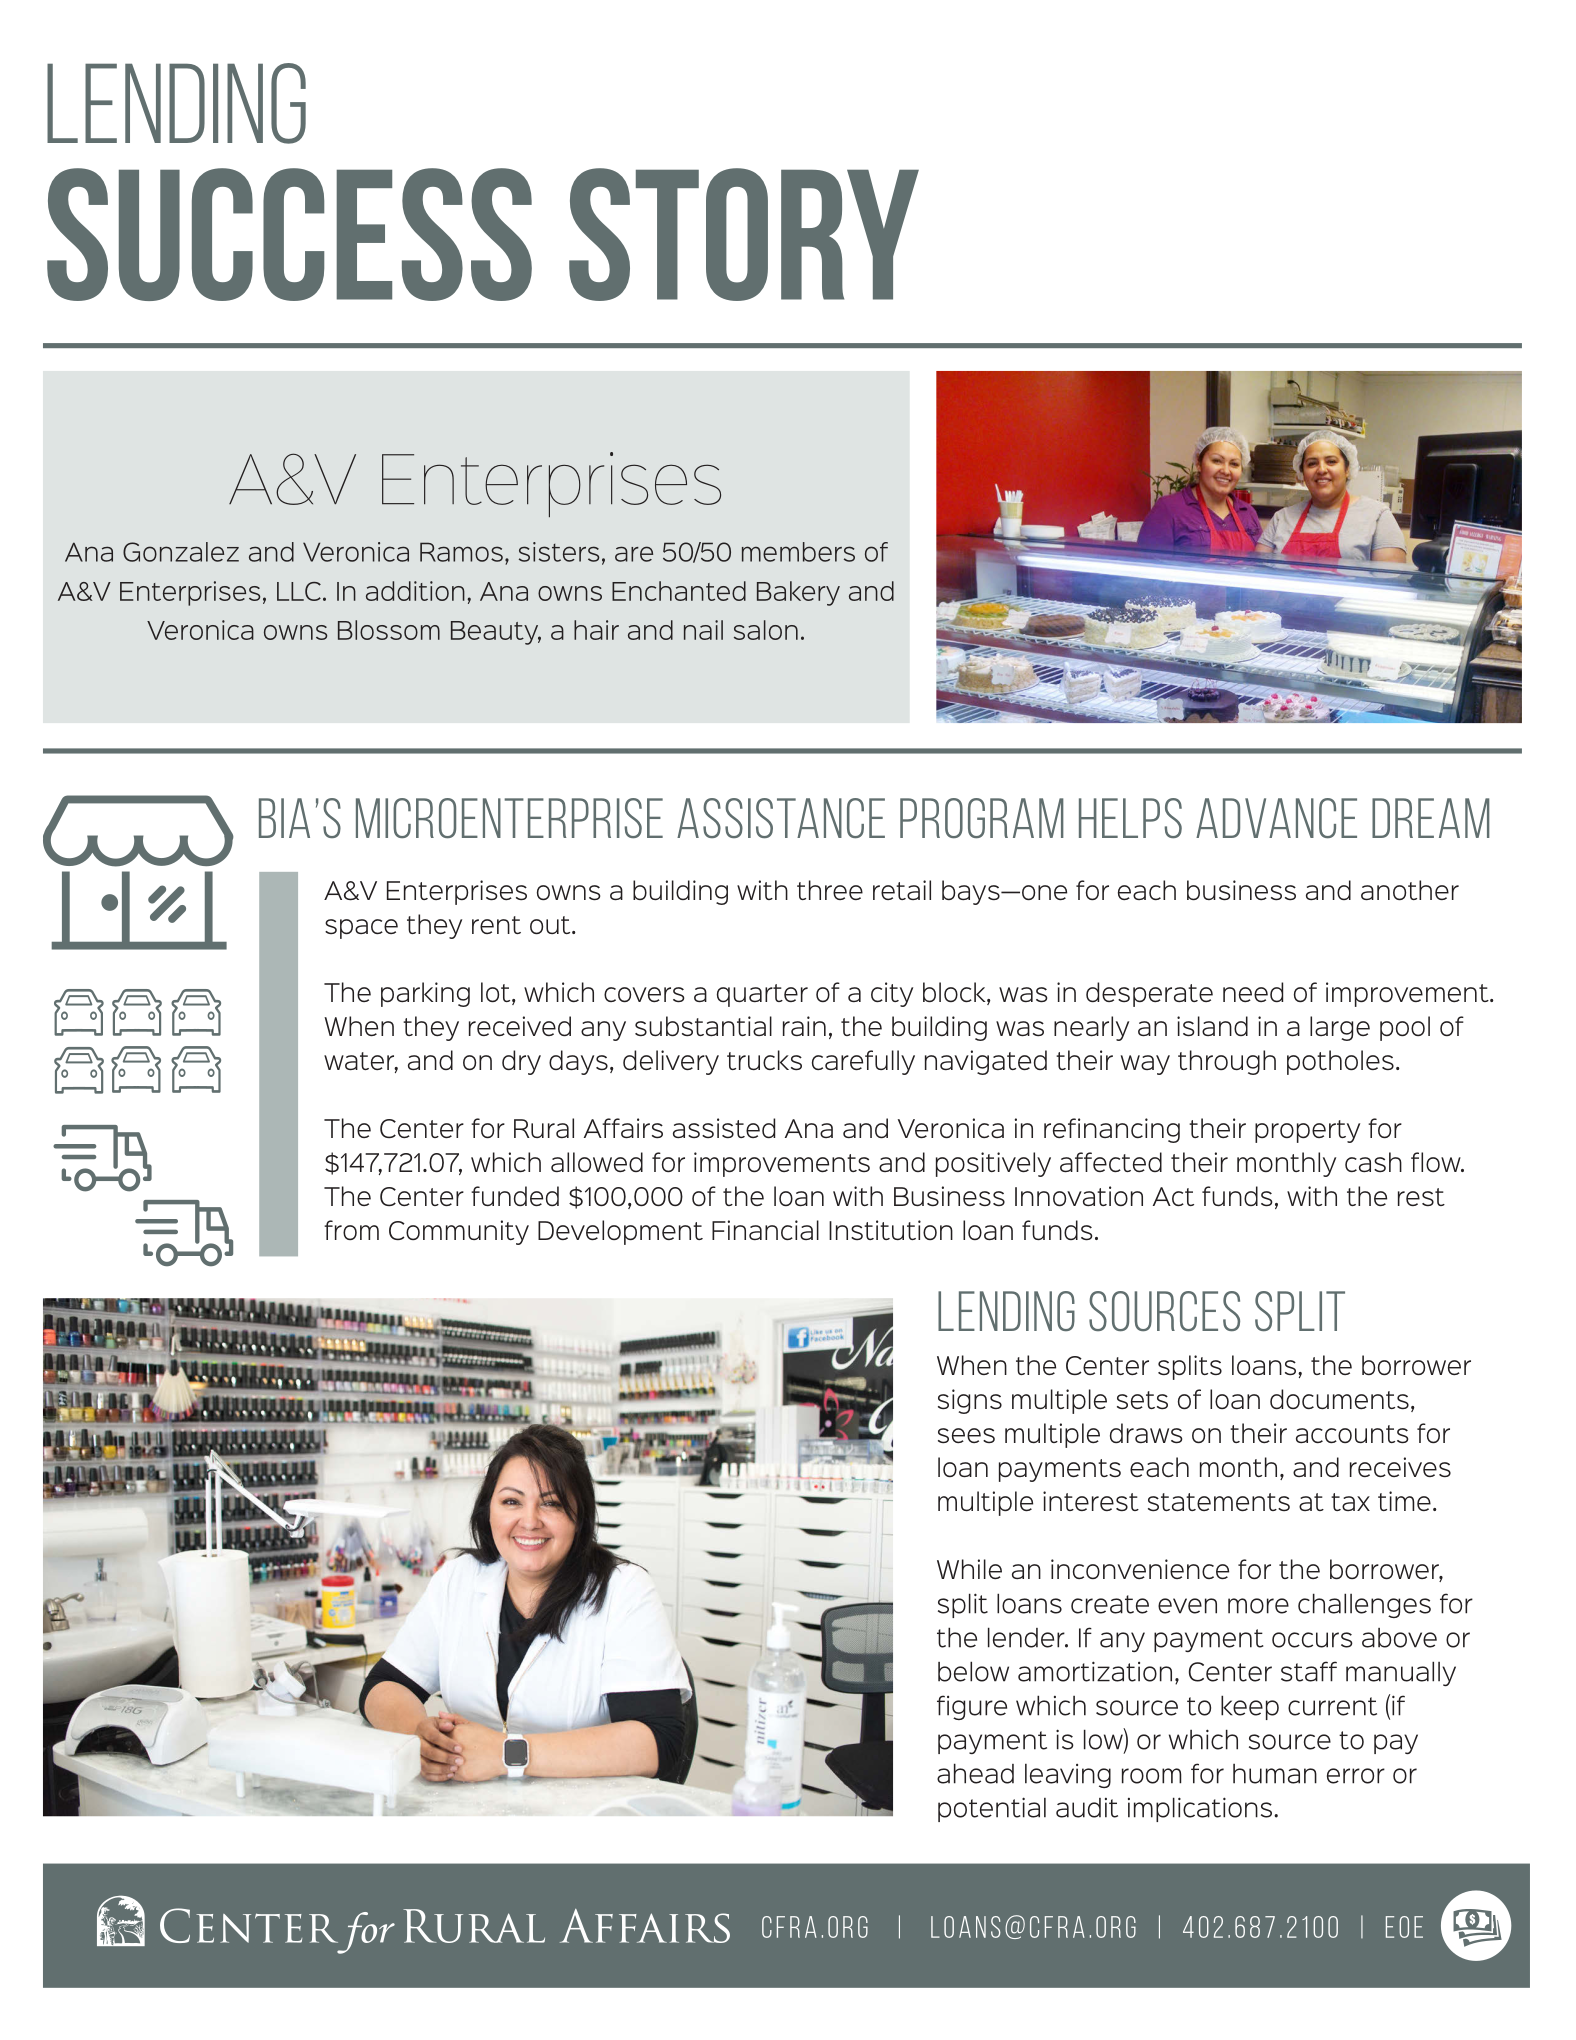 The height and width of the image is (2040, 1576). What do you see at coordinates (972, 1707) in the image?
I see `figure` at bounding box center [972, 1707].
